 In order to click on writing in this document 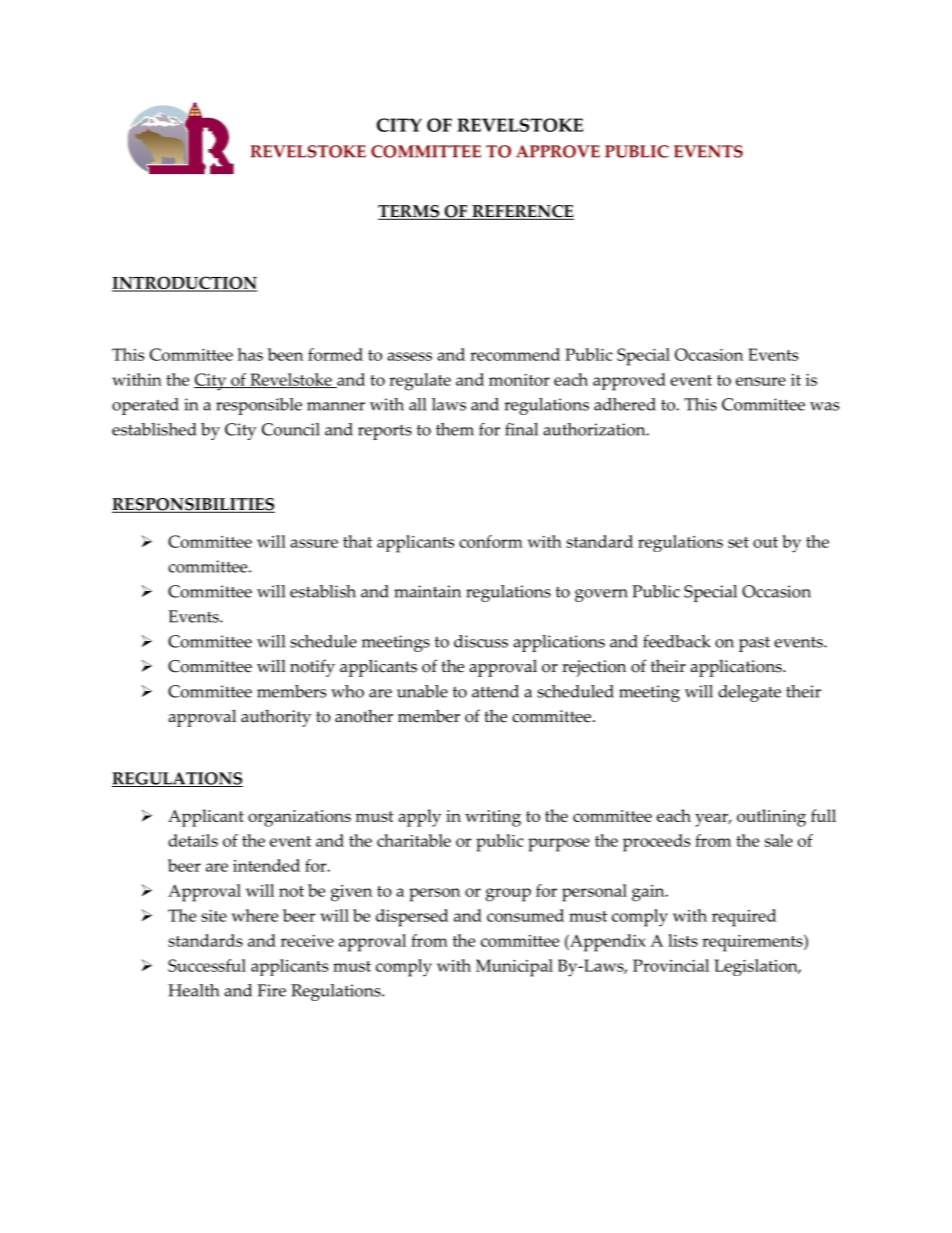, I will do `click(493, 818)`.
